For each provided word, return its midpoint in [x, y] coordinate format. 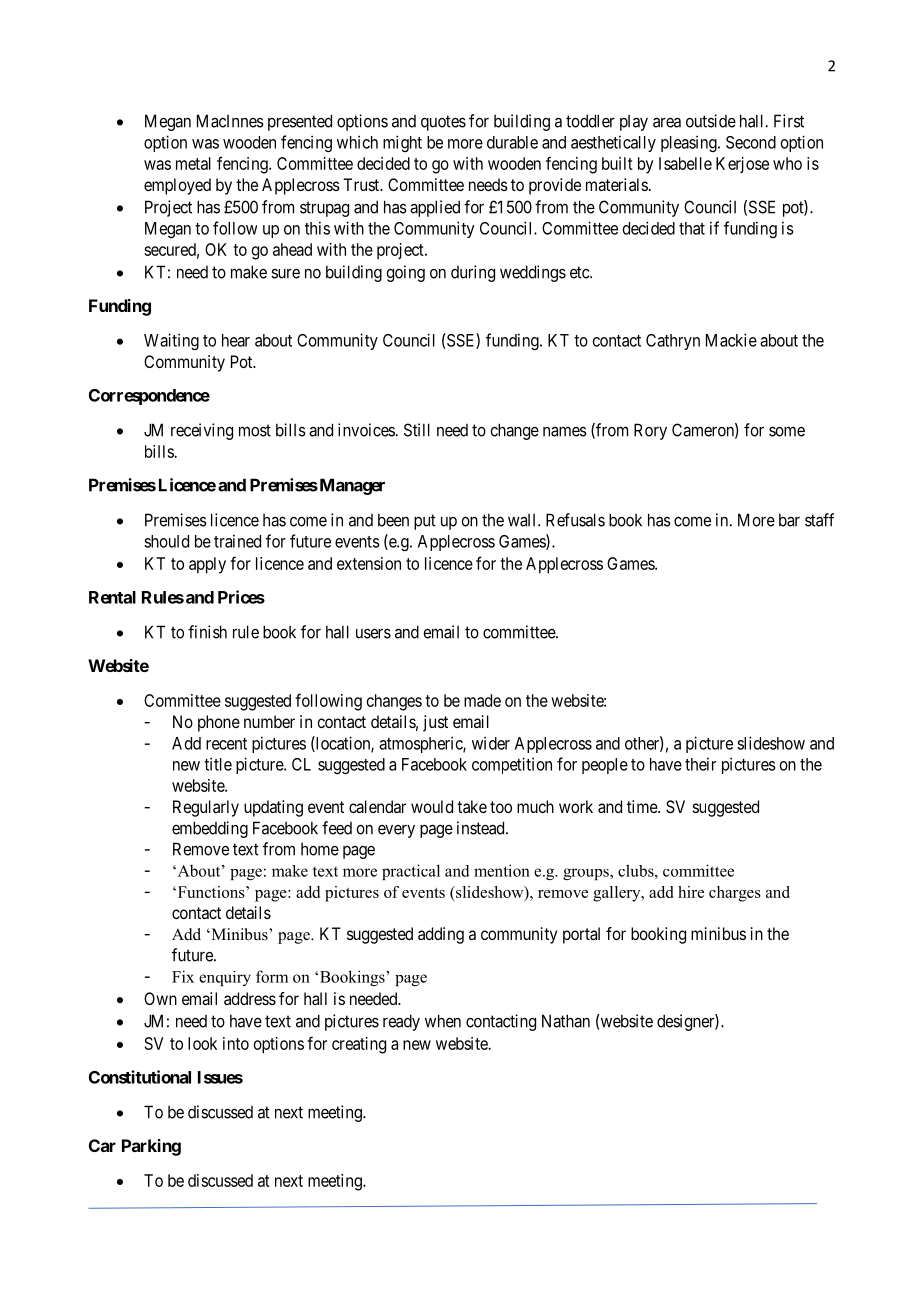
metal [193, 163]
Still [417, 430]
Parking [151, 1147]
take [472, 806]
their [700, 764]
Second [751, 142]
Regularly [206, 808]
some [787, 431]
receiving [202, 431]
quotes [443, 123]
